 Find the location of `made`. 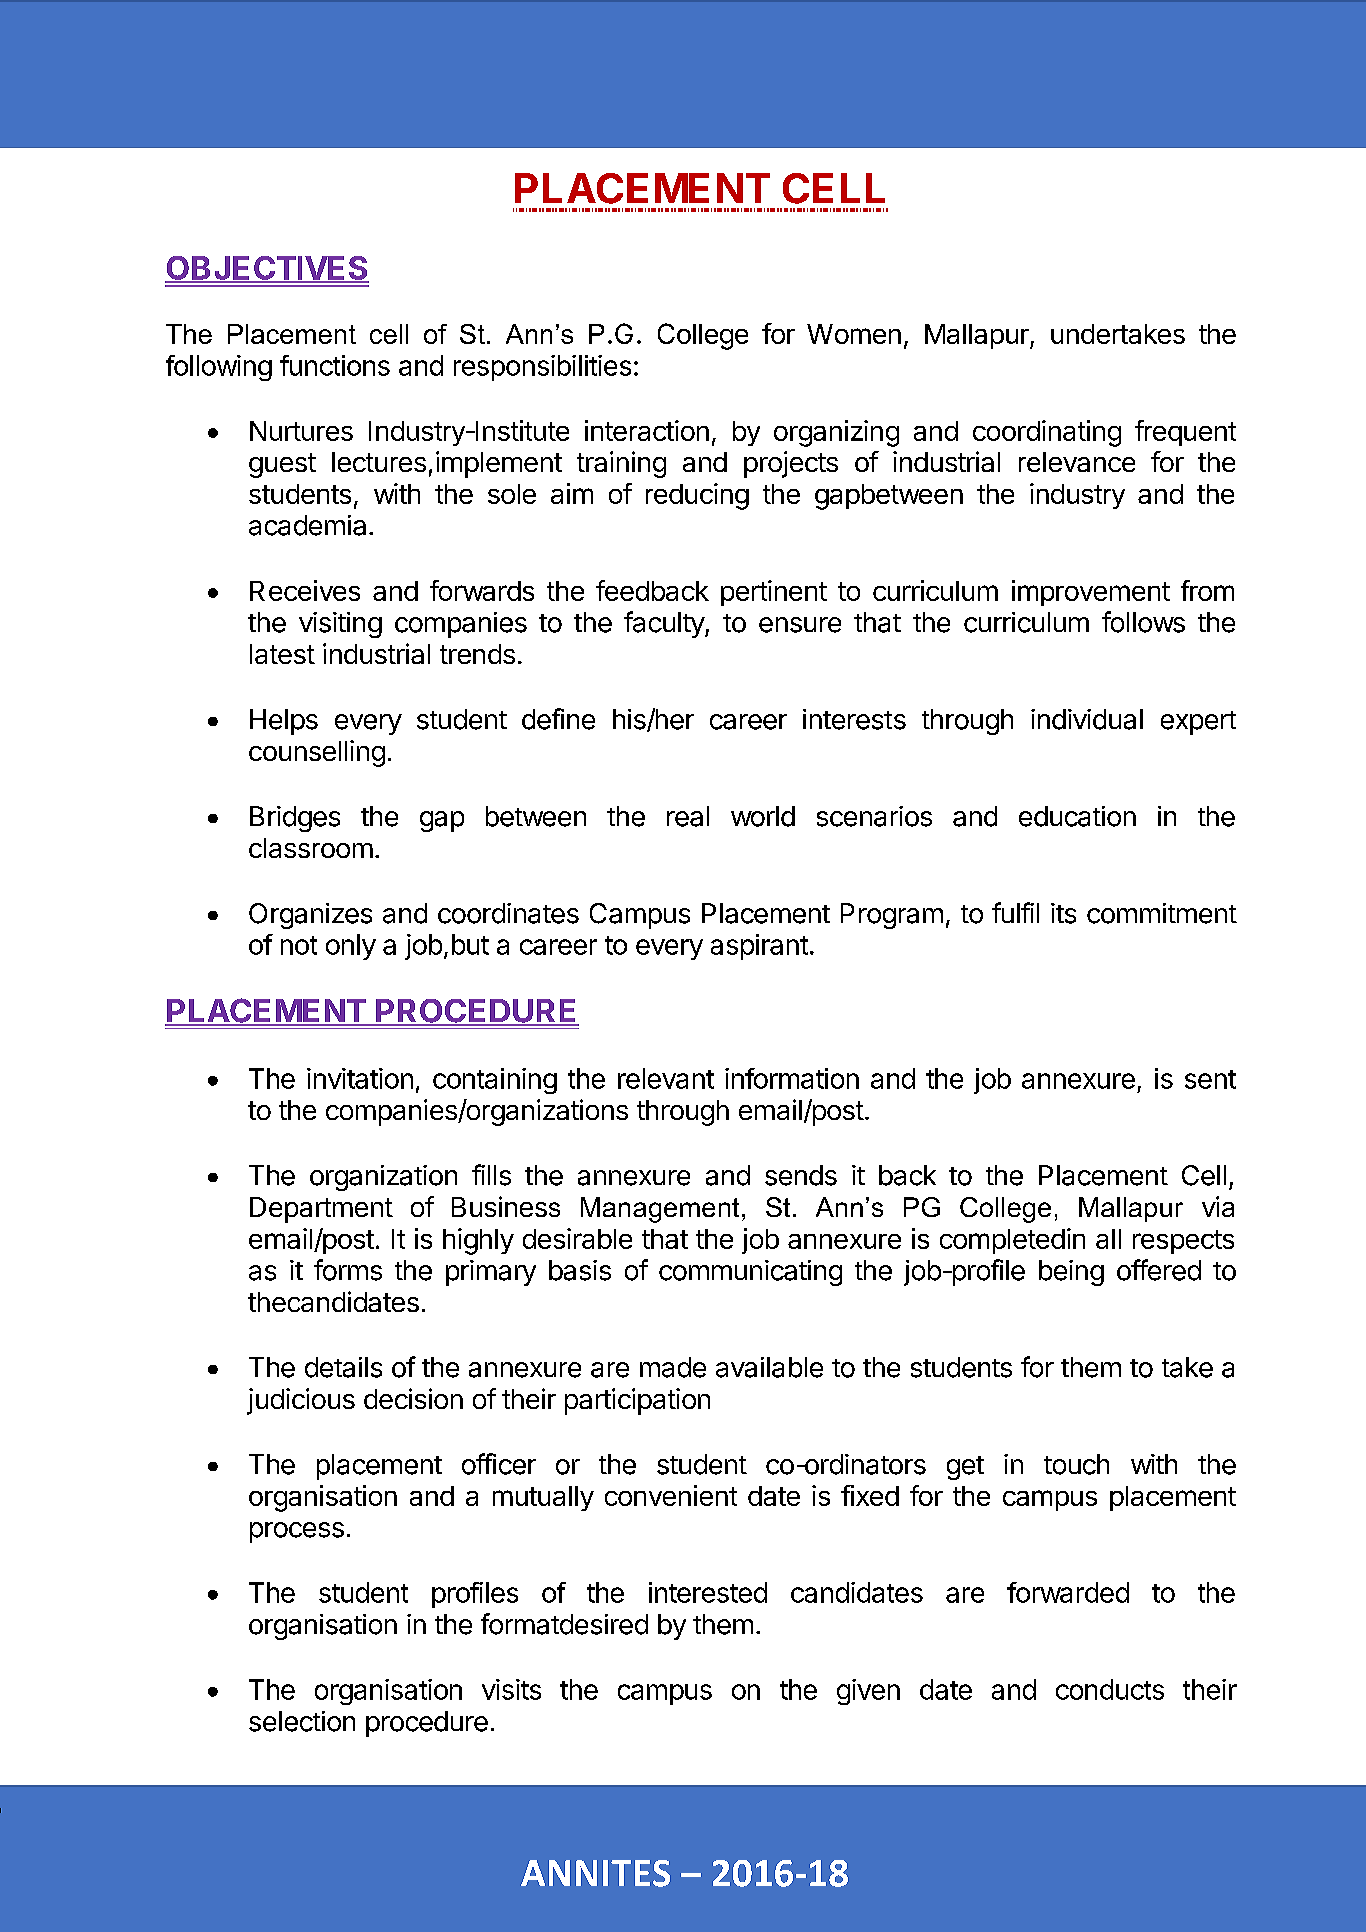

made is located at coordinates (673, 1367).
